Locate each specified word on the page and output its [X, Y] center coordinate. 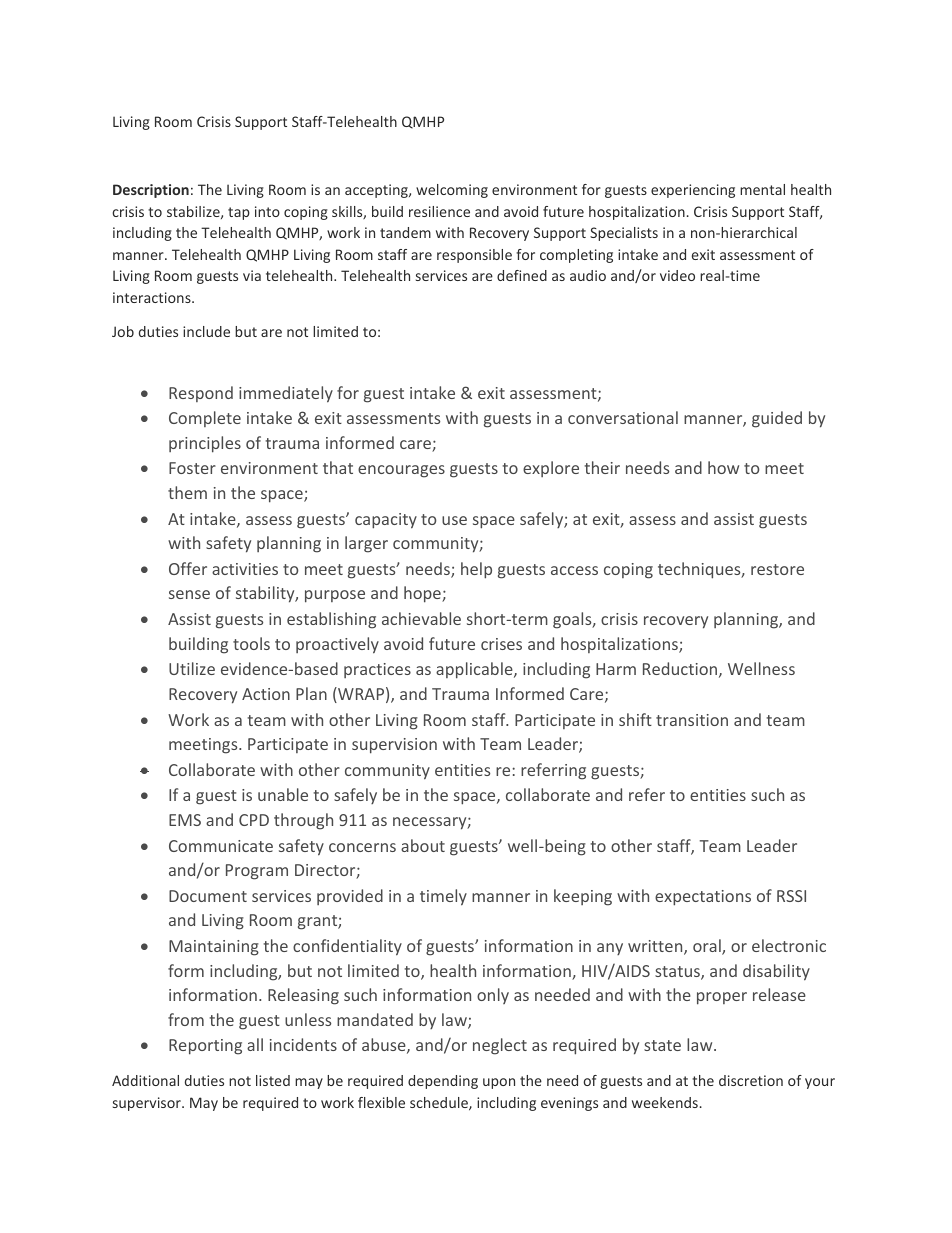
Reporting [205, 1047]
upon [499, 1083]
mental [762, 189]
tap [239, 213]
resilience [439, 211]
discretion [751, 1080]
